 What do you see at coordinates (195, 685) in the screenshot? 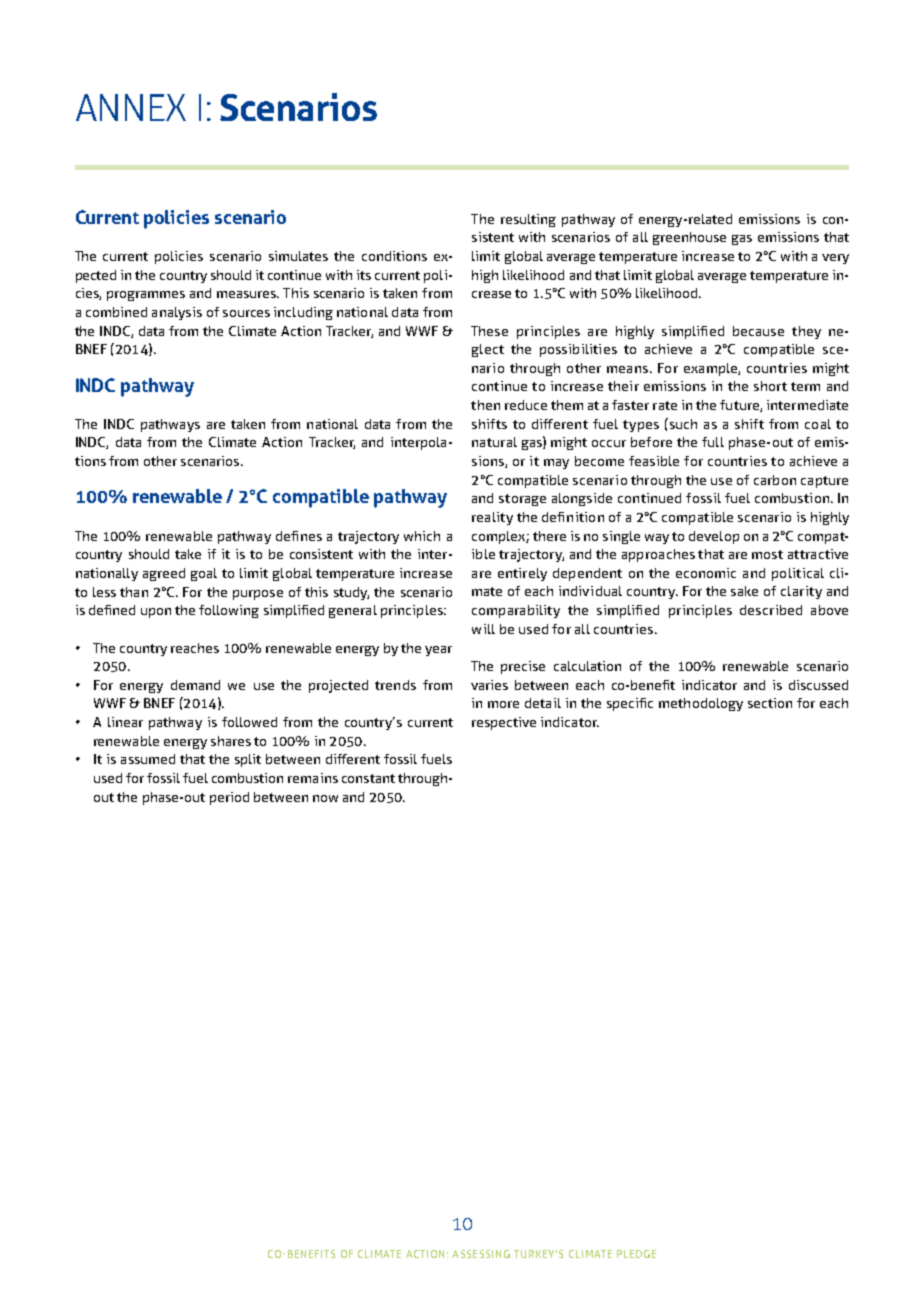
I see `demand` at bounding box center [195, 685].
